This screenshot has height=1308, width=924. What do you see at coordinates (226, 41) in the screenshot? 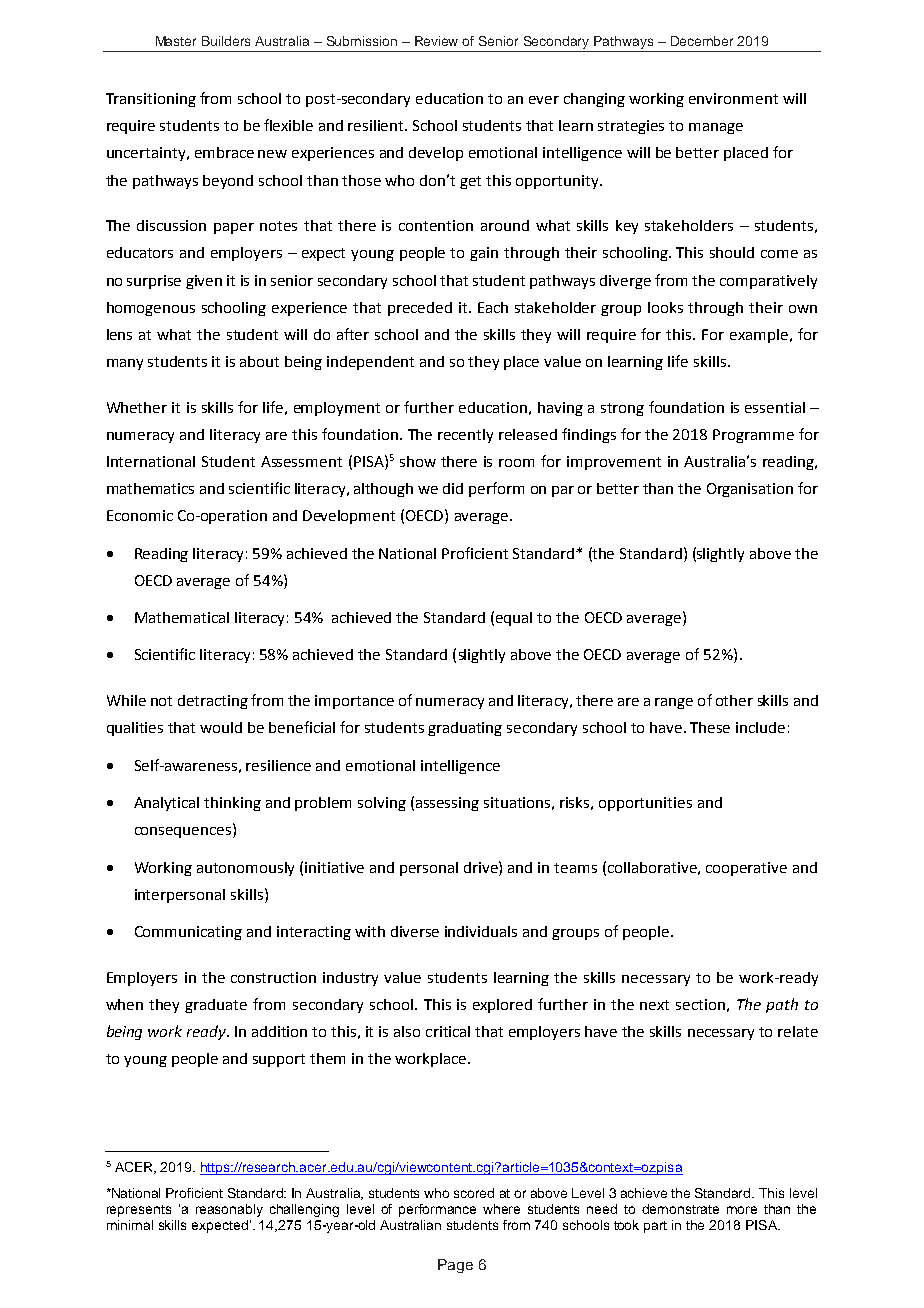
I see `Builders` at bounding box center [226, 41].
